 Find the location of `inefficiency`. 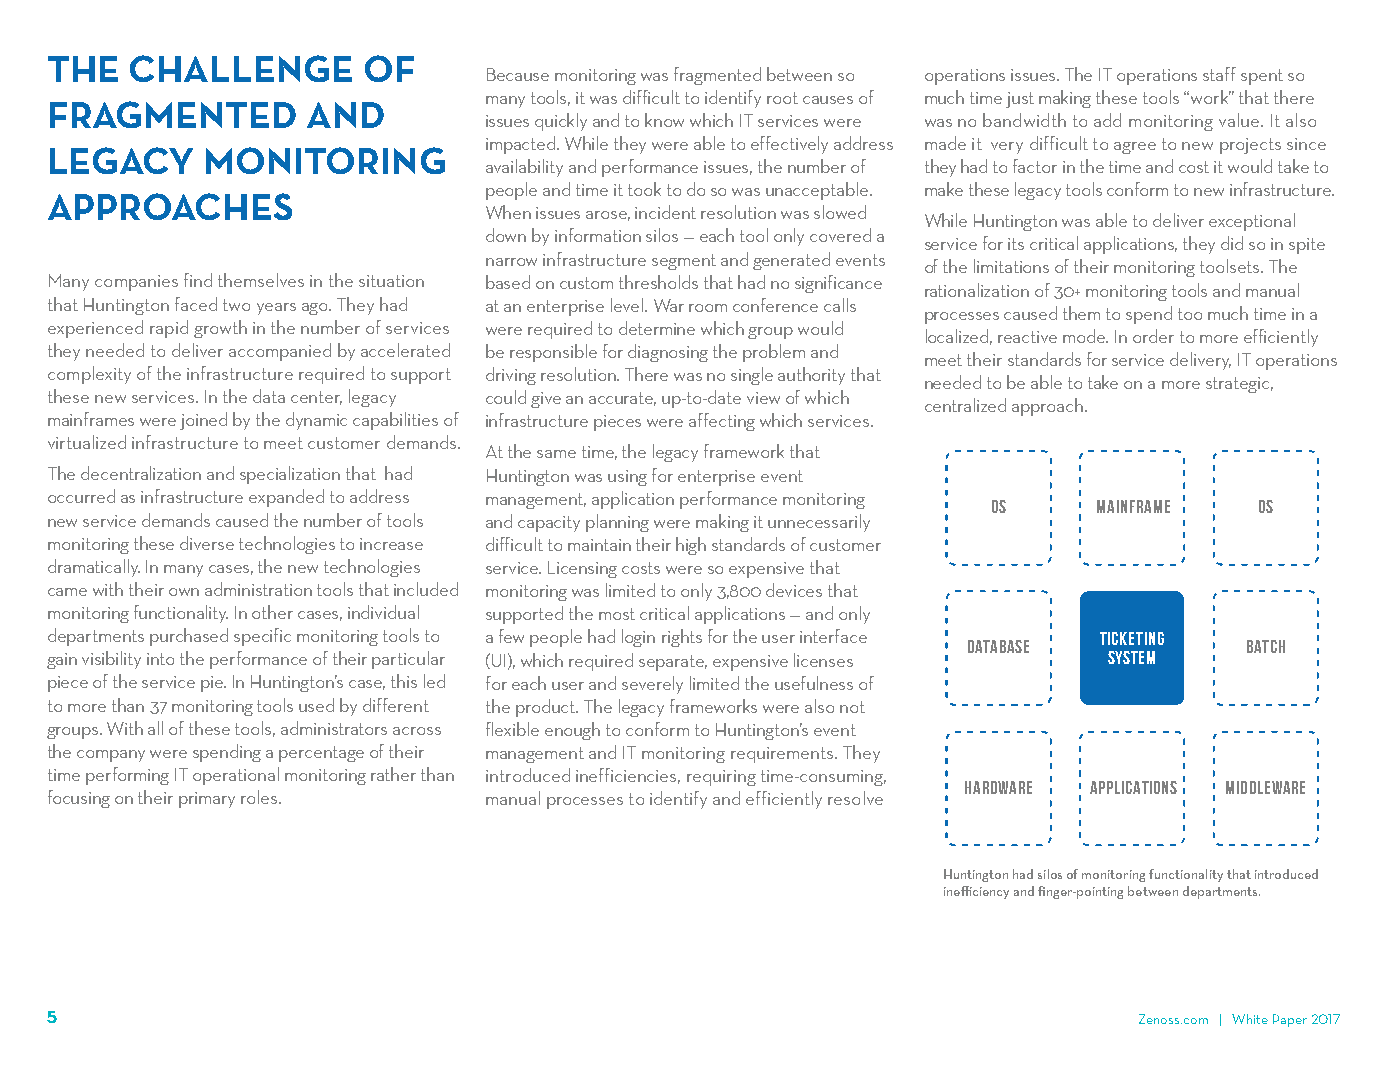

inefficiency is located at coordinates (976, 892).
